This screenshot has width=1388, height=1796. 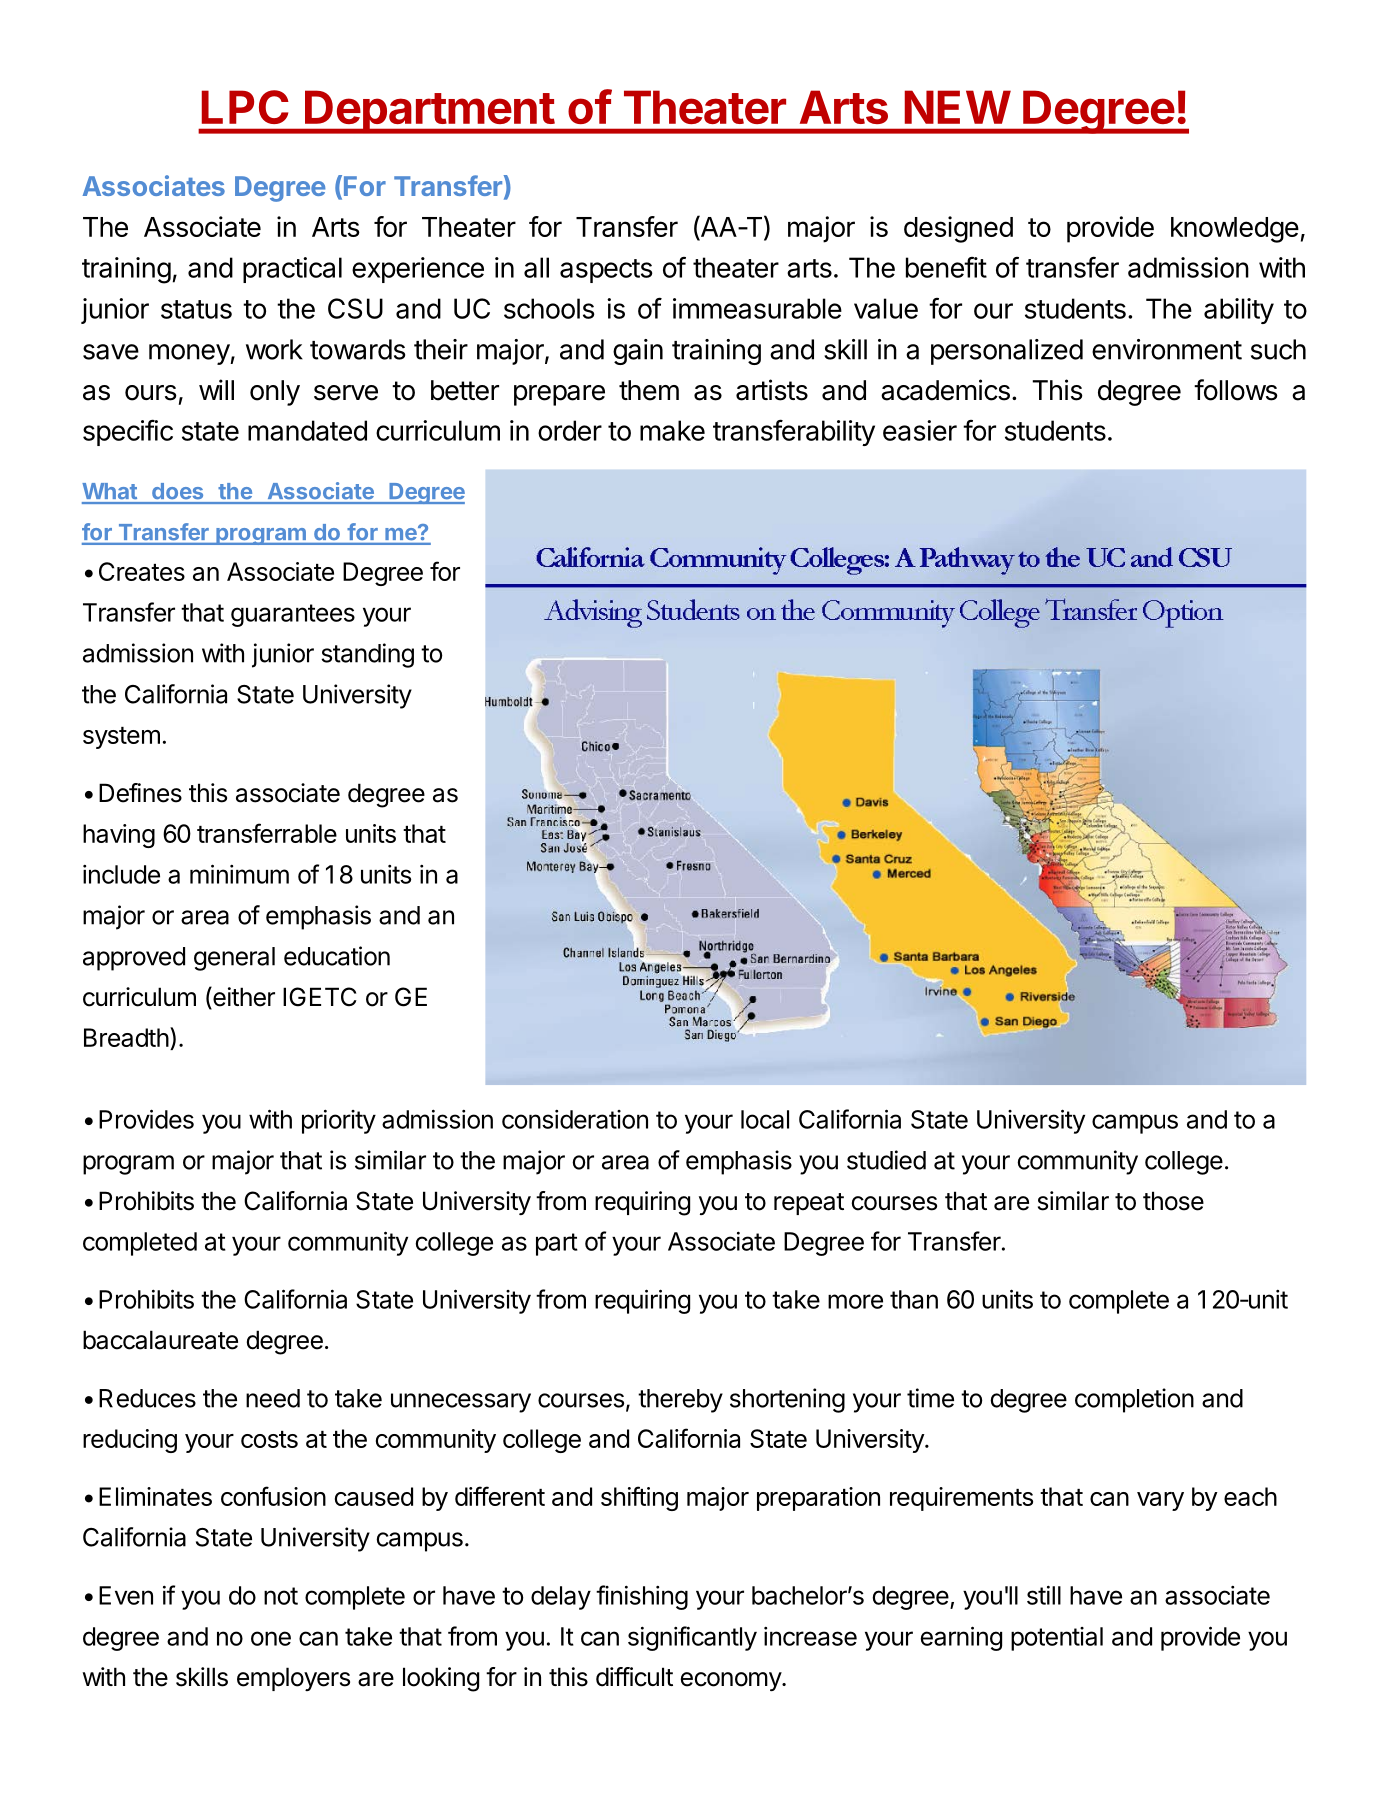 I want to click on minimum, so click(x=239, y=874).
